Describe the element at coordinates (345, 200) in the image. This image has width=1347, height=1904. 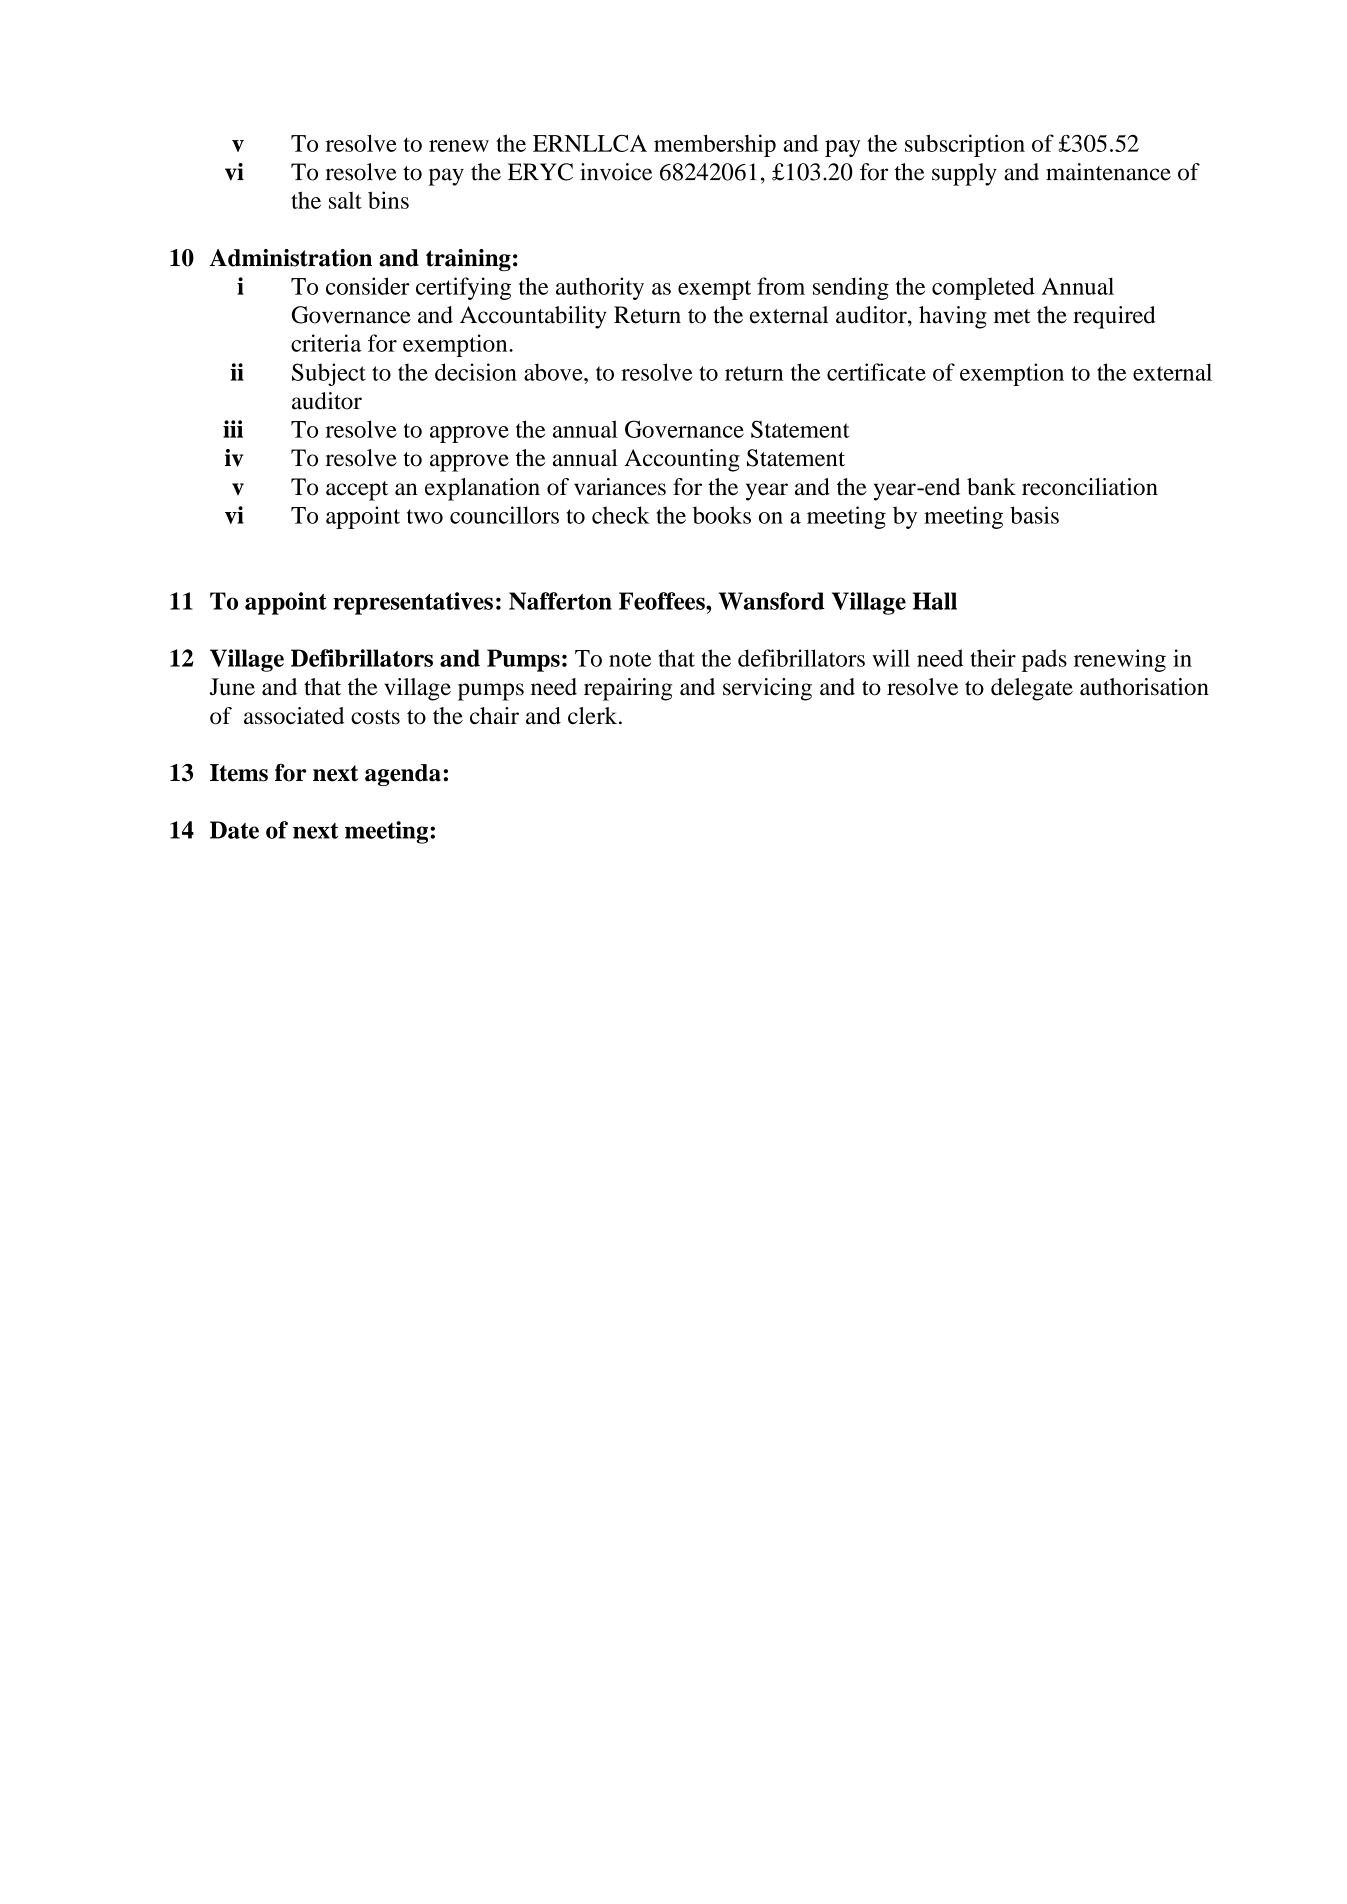
I see `salt` at that location.
